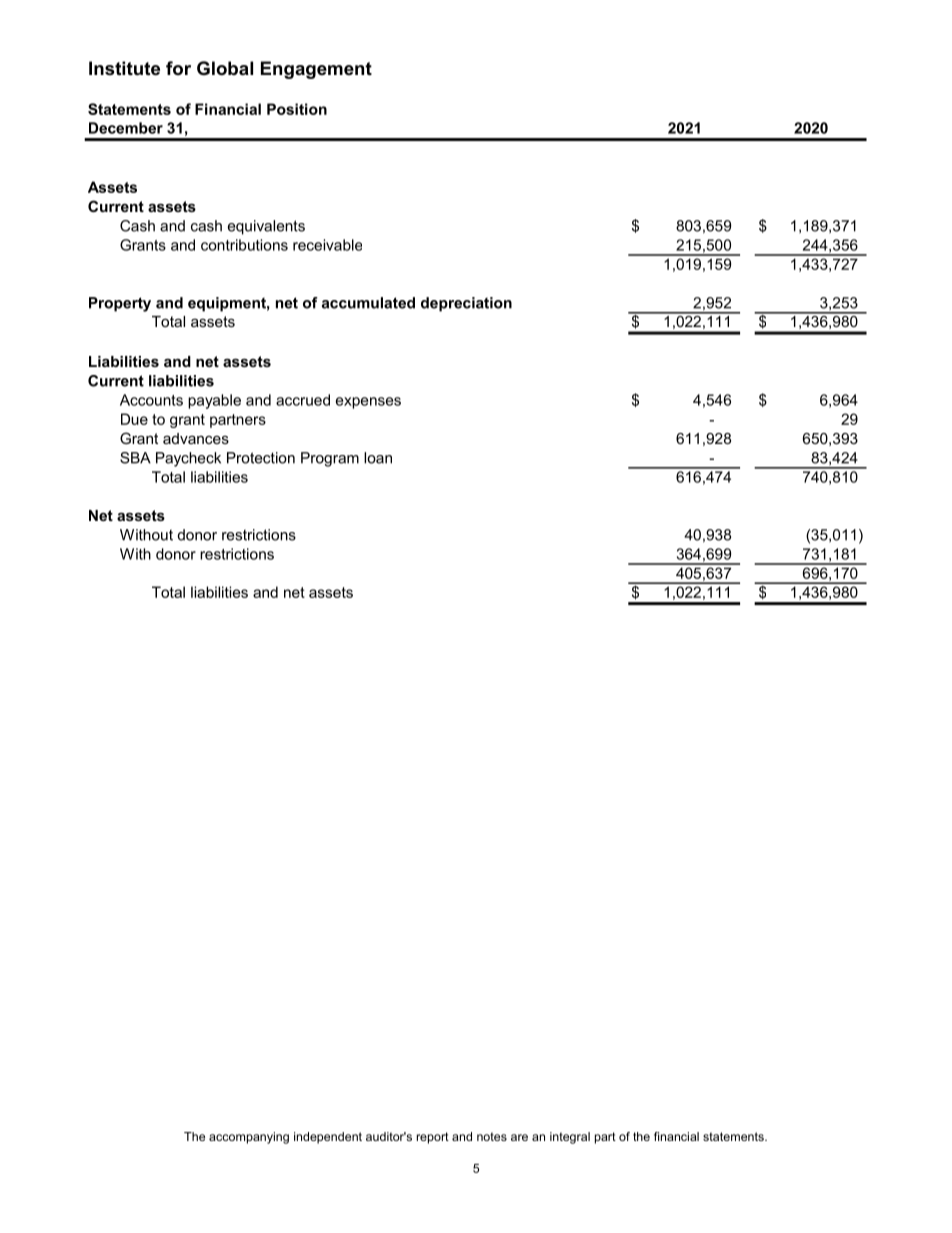 This page has height=1233, width=952. Describe the element at coordinates (178, 68) in the page. I see `for` at that location.
